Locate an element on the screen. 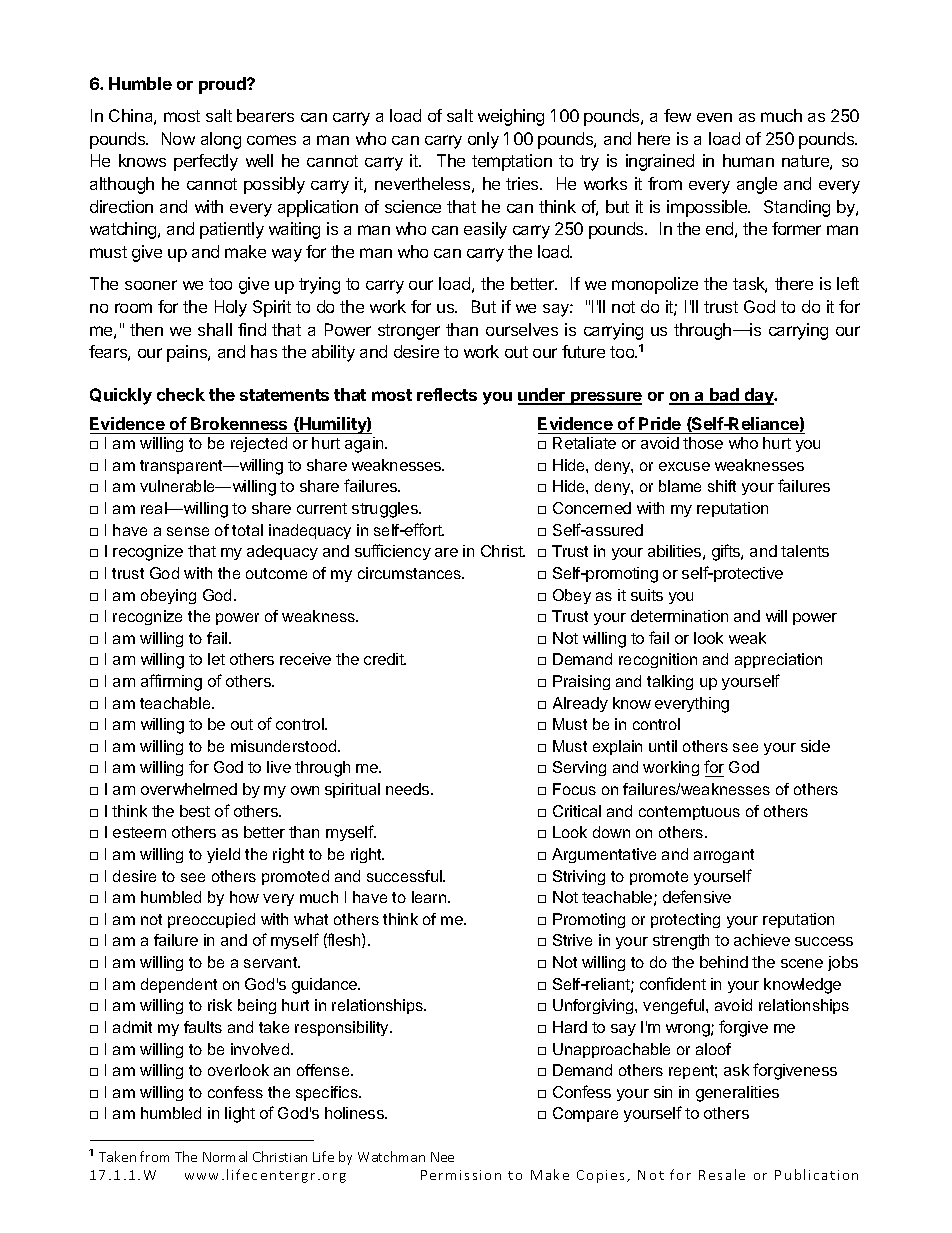 This screenshot has height=1233, width=952. light is located at coordinates (240, 1115).
